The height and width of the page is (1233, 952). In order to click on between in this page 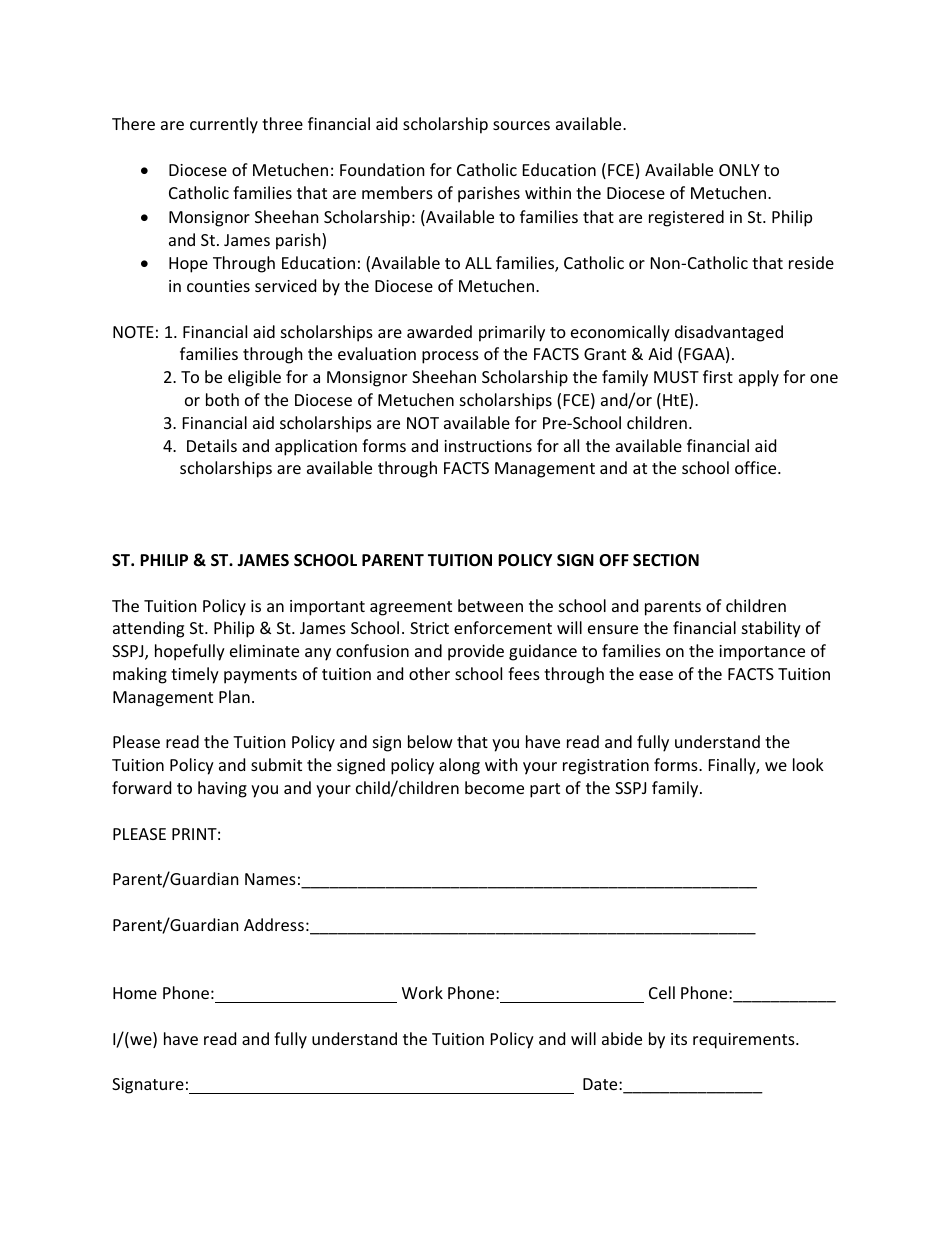, I will do `click(490, 605)`.
